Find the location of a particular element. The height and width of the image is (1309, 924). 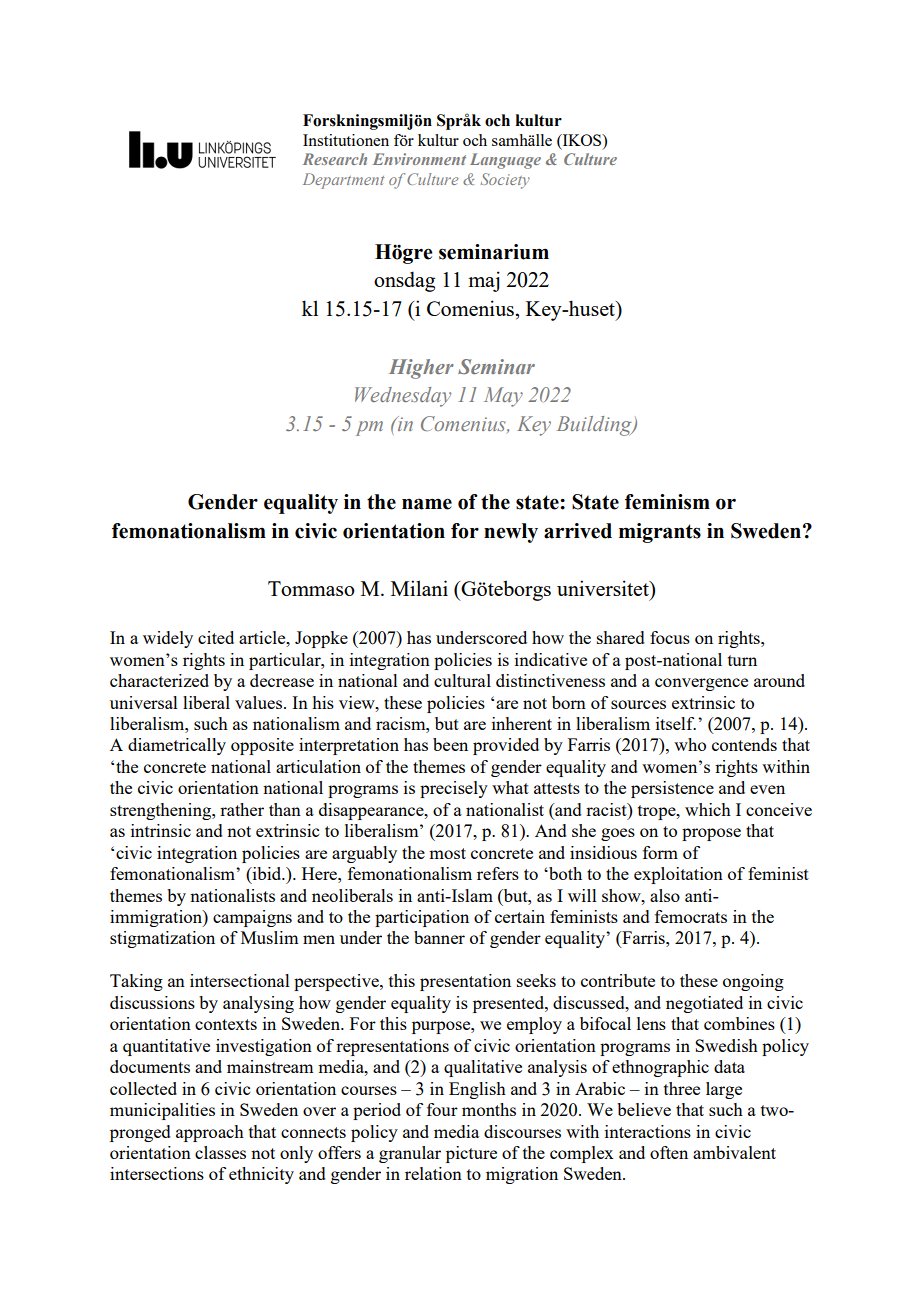

Wednesday is located at coordinates (403, 397).
